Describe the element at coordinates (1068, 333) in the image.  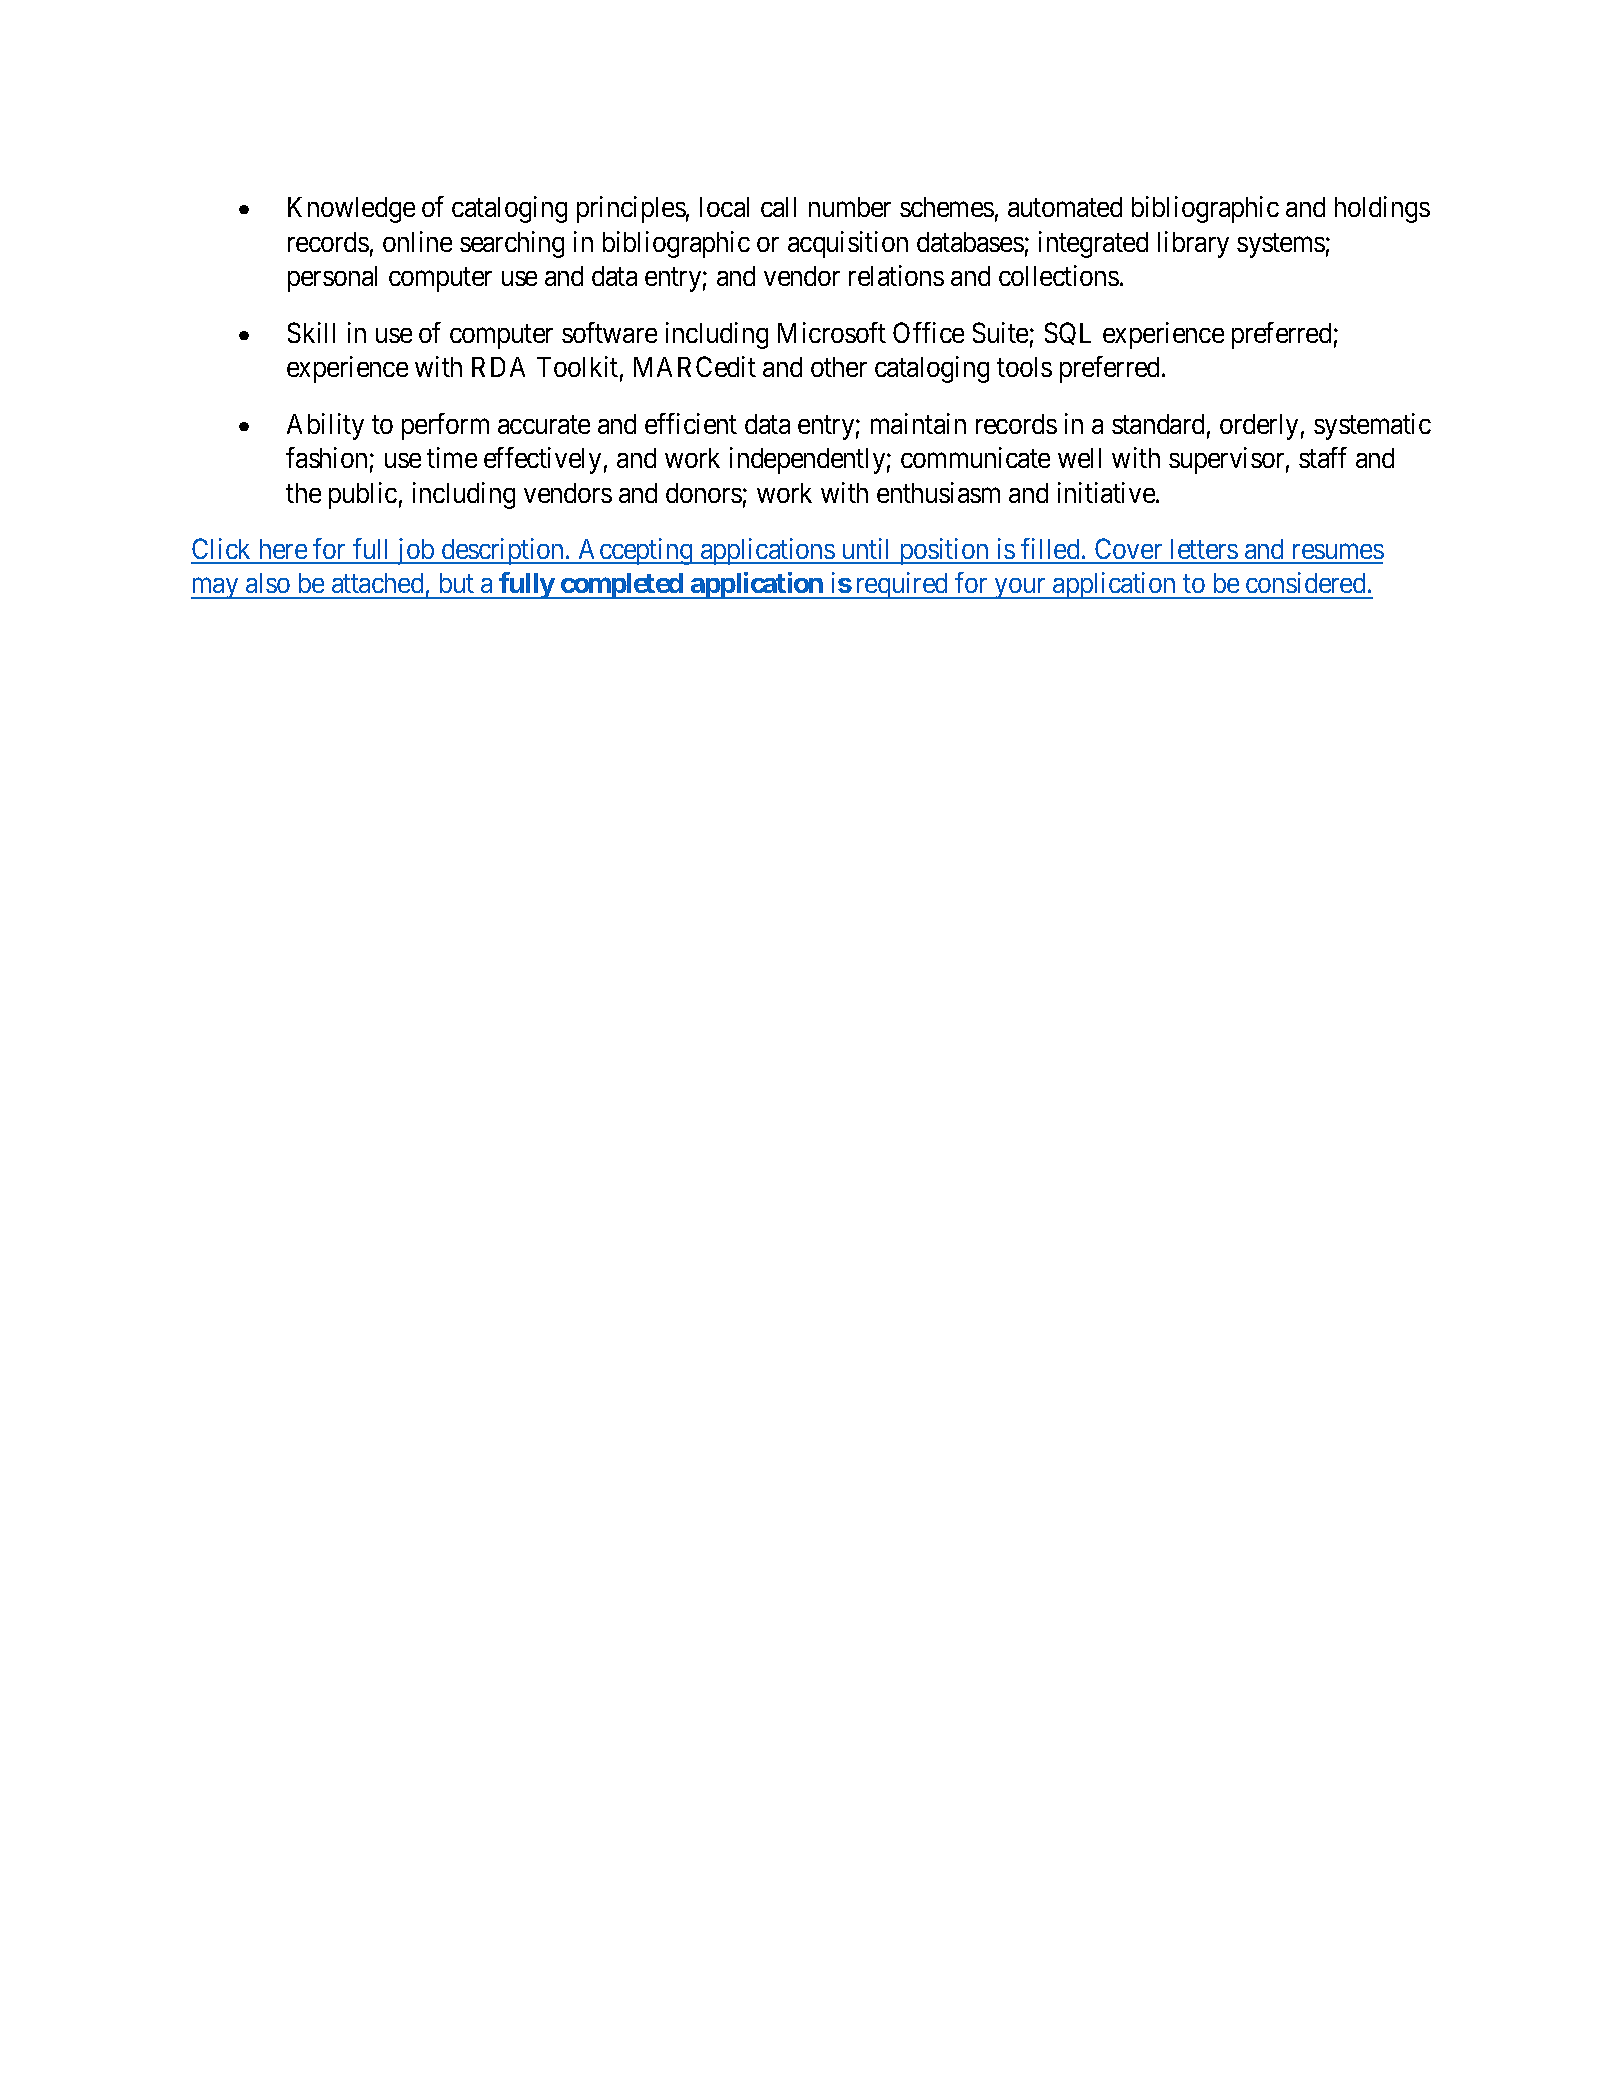
I see `SQL` at that location.
